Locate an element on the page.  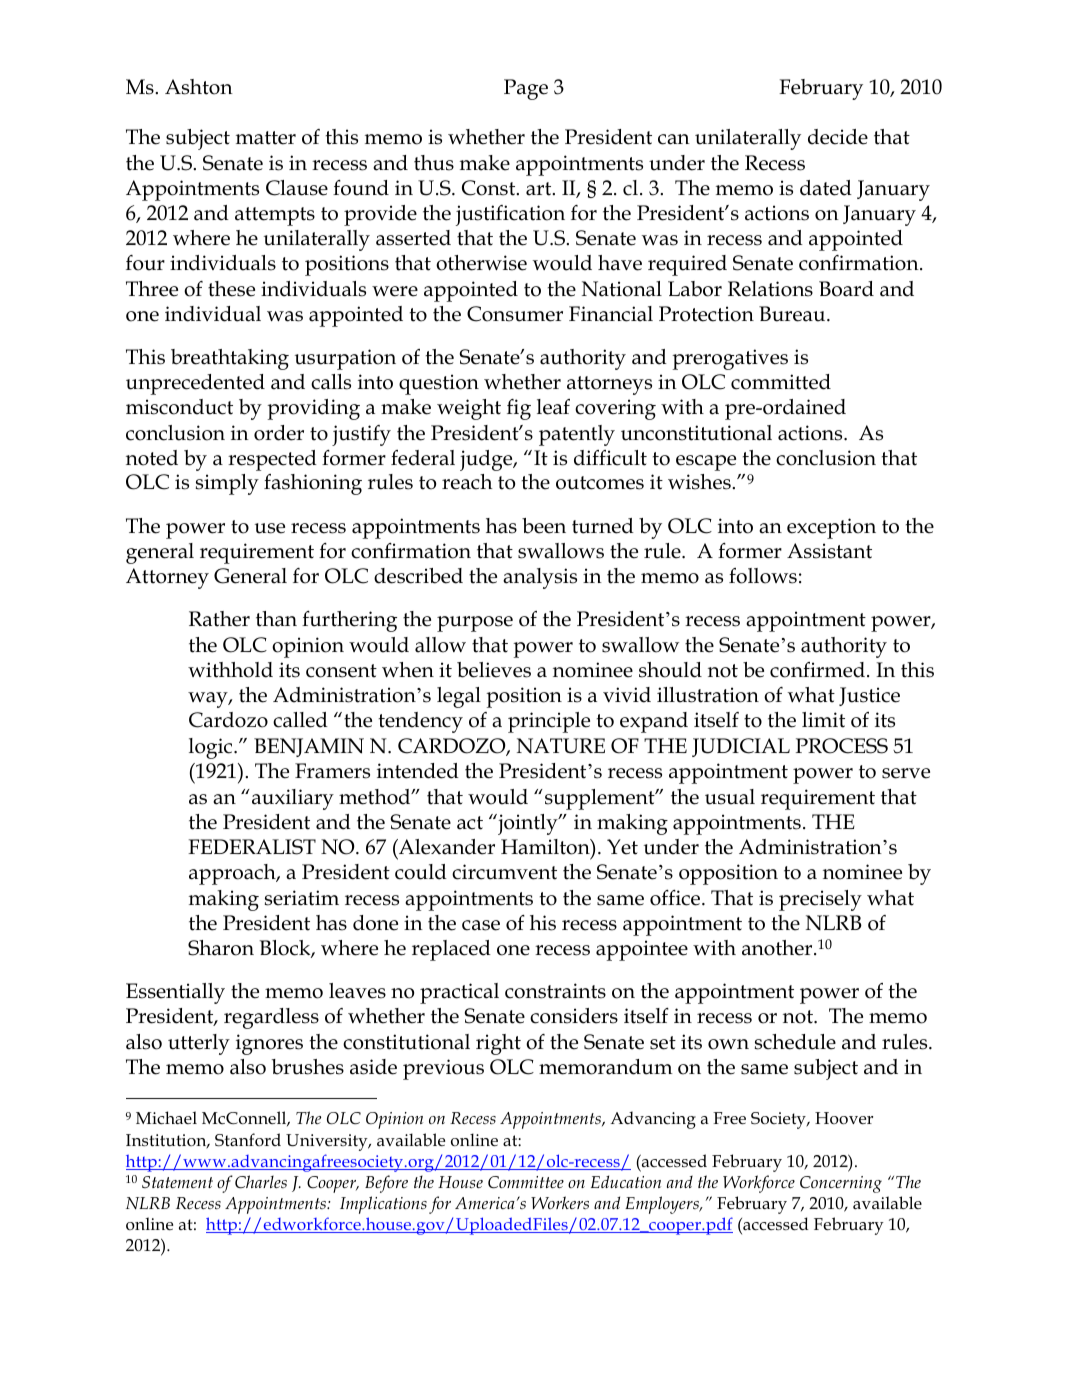
decide is located at coordinates (838, 137).
